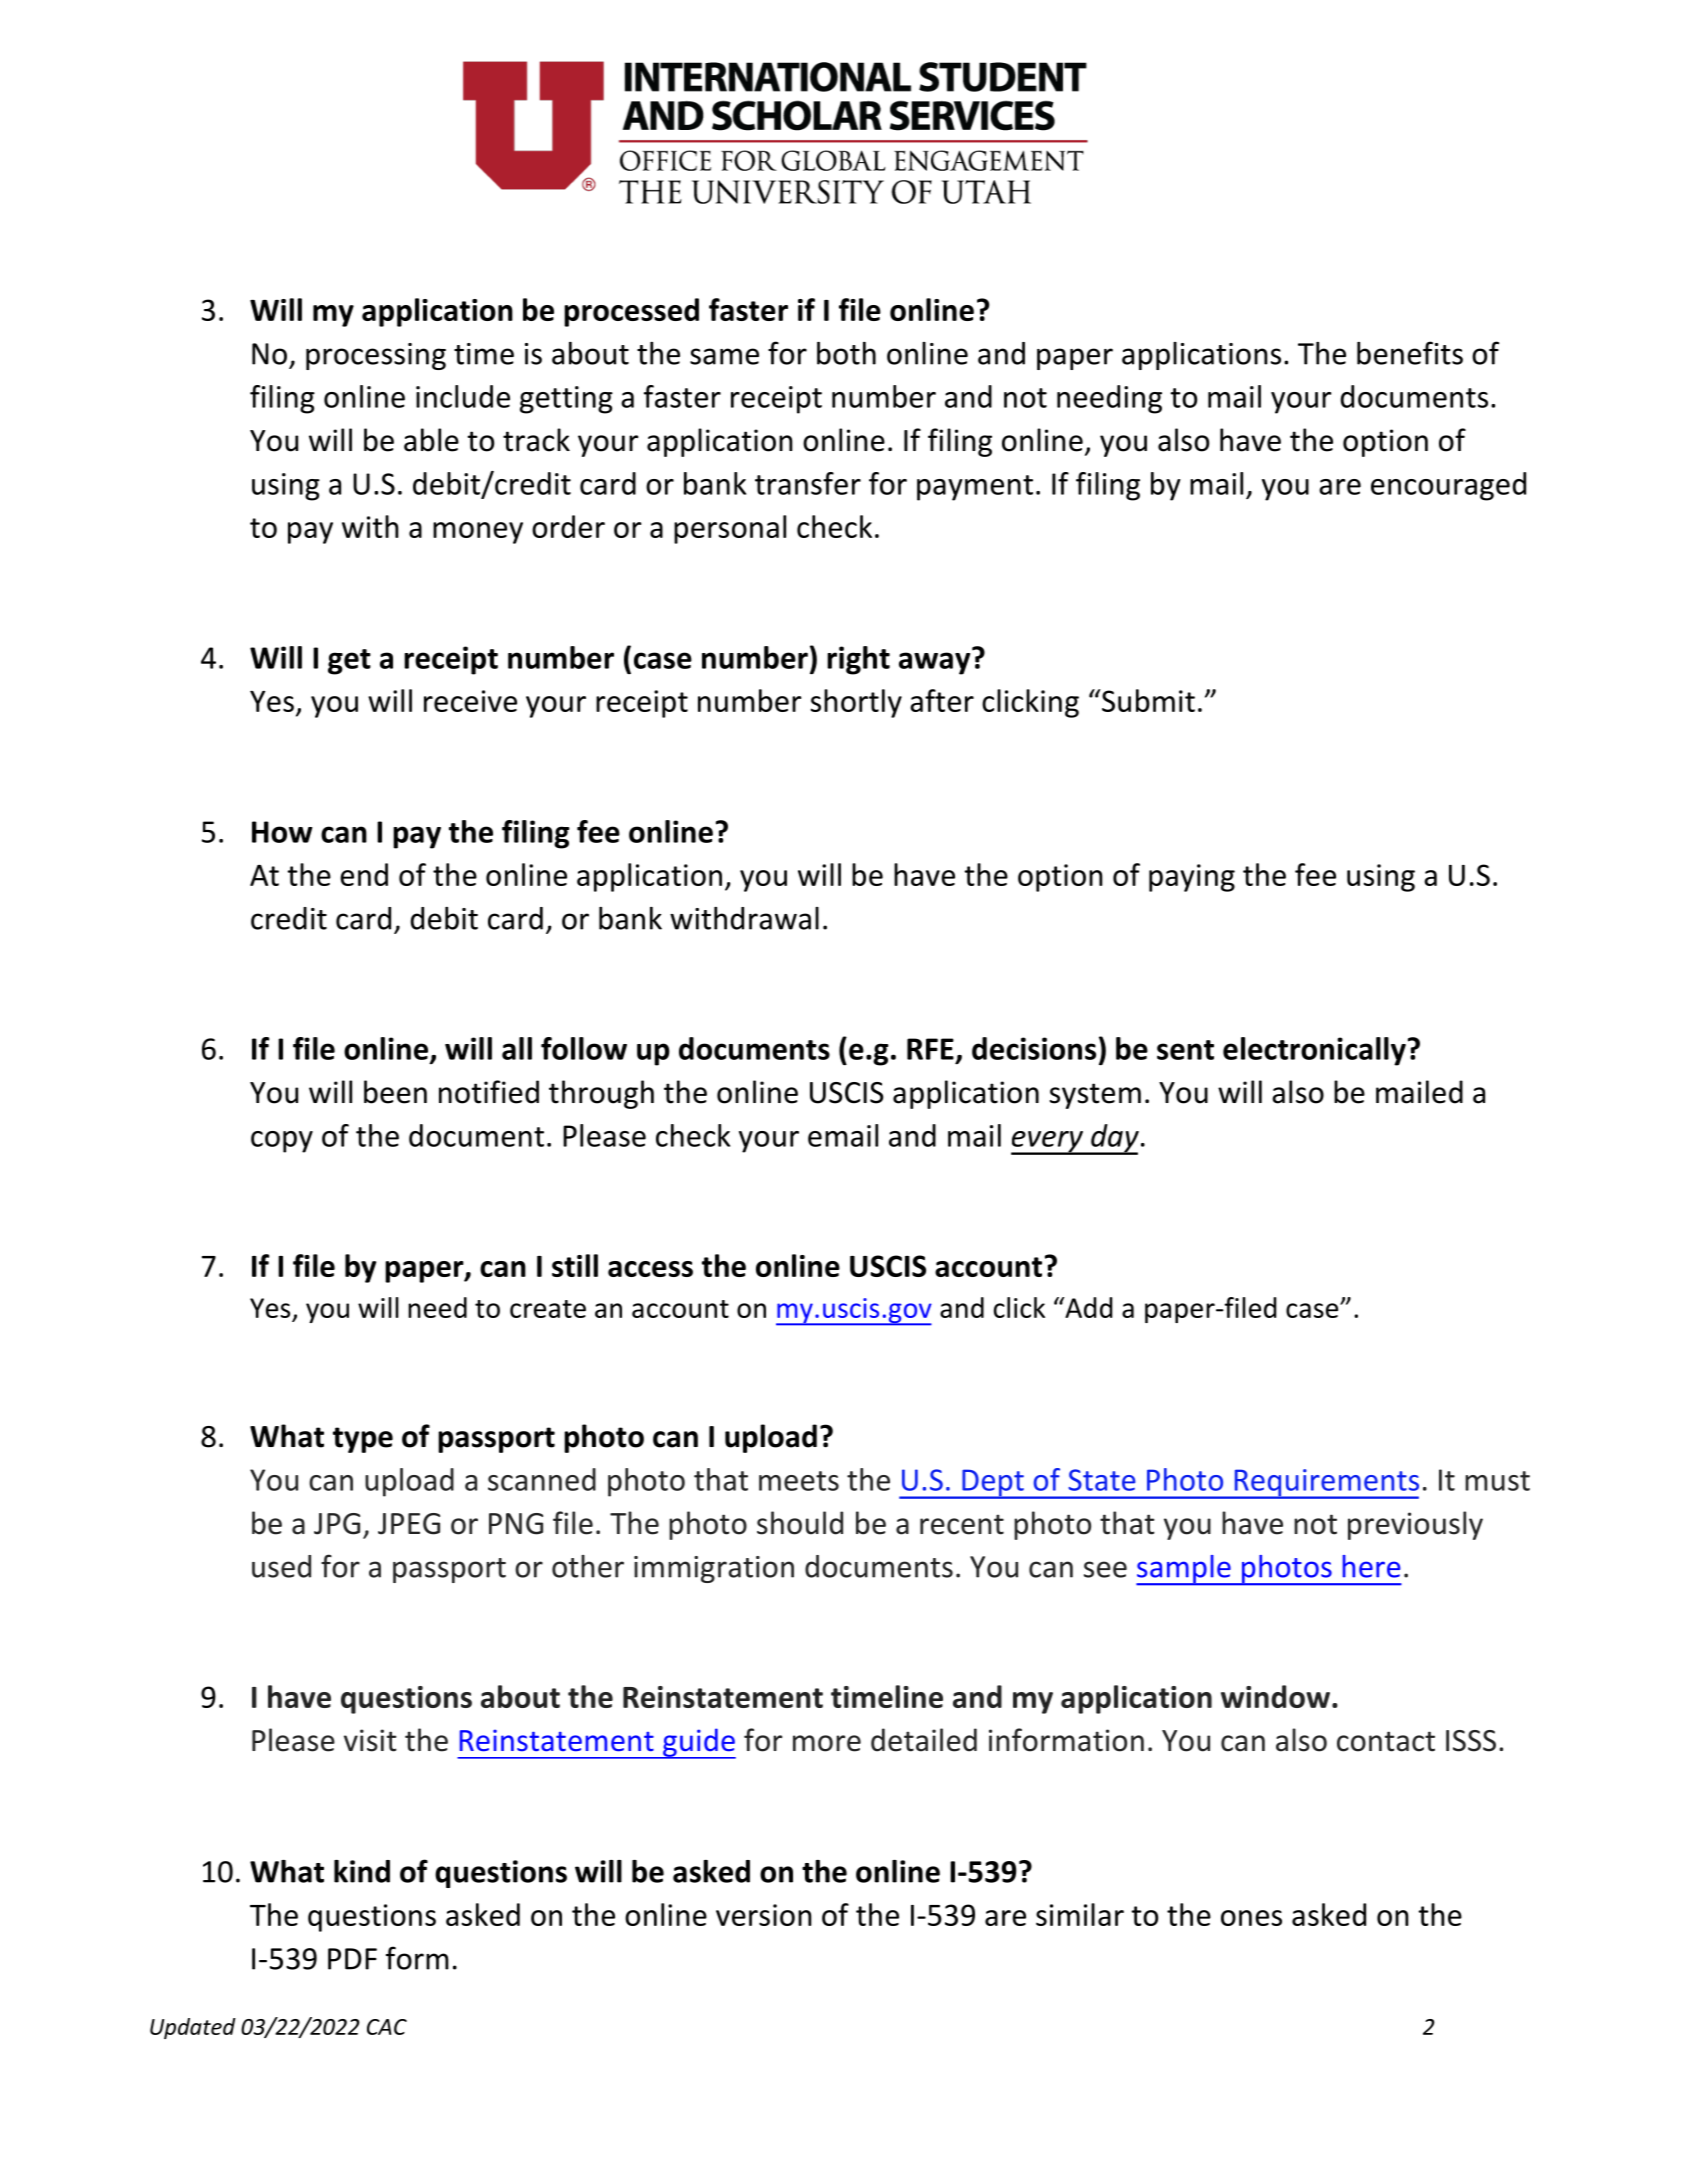  What do you see at coordinates (799, 1481) in the document?
I see `meets` at bounding box center [799, 1481].
